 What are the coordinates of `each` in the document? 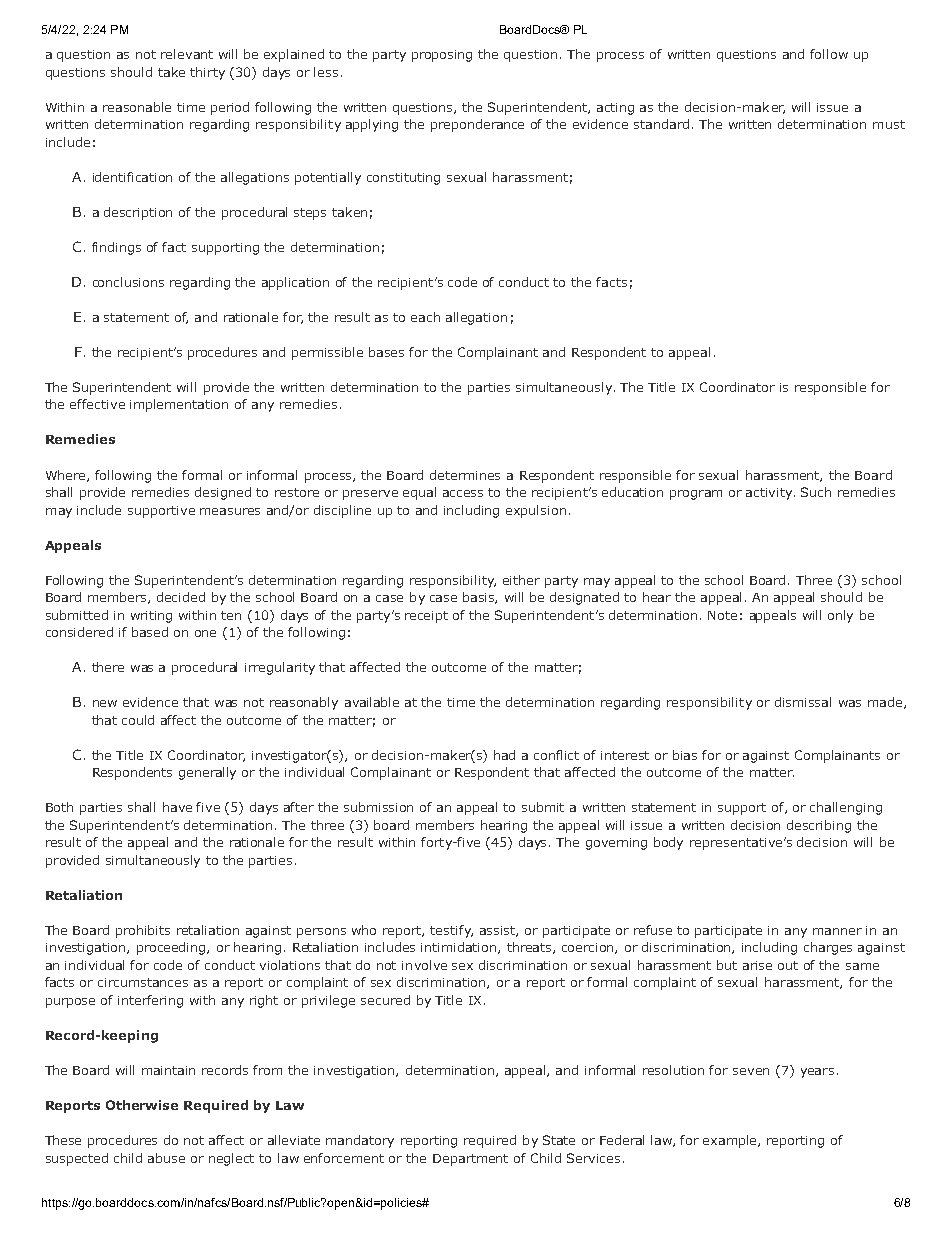 It's located at (425, 317).
